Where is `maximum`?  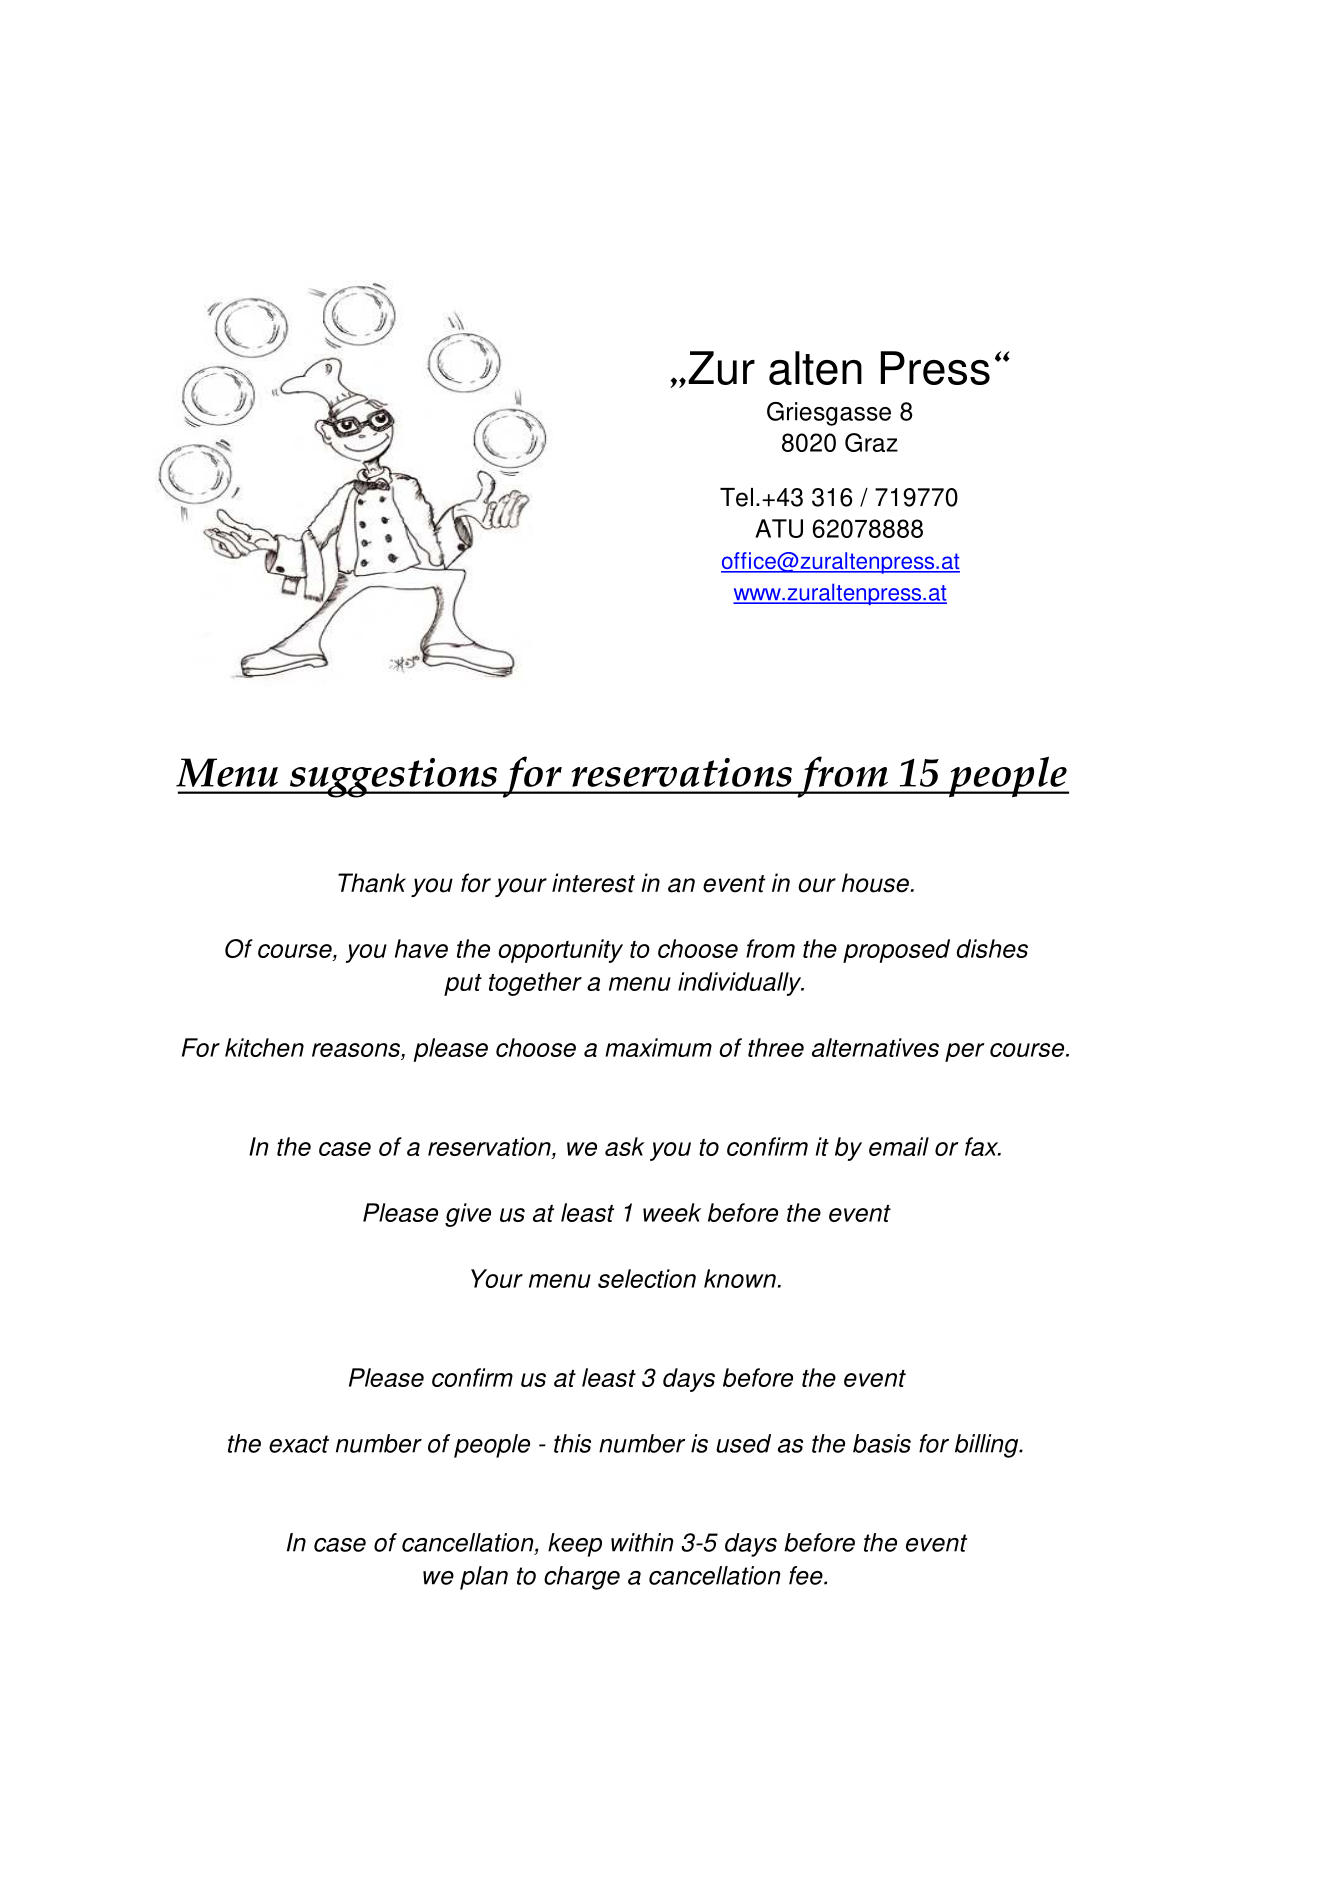
maximum is located at coordinates (658, 1047).
